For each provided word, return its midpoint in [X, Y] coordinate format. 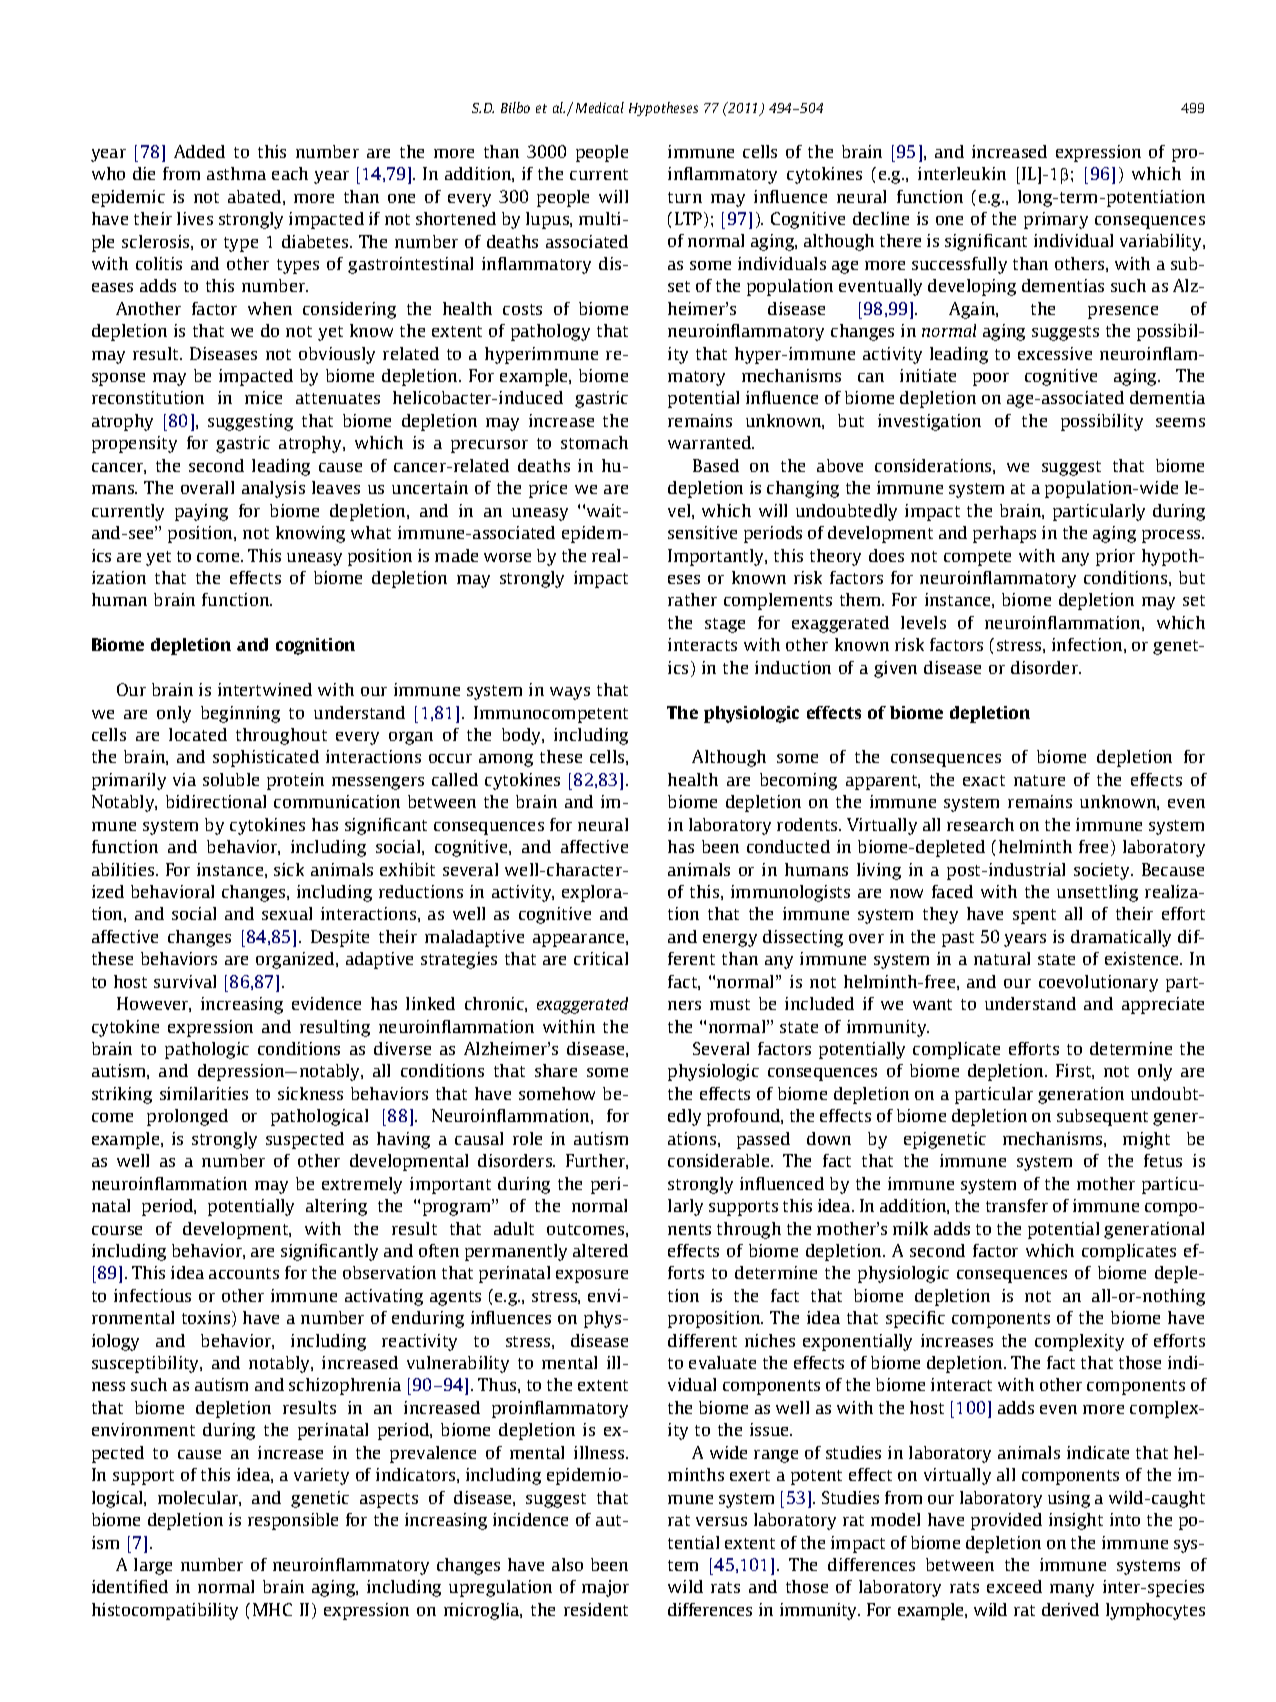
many [1072, 1590]
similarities [204, 1093]
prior [1115, 557]
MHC [272, 1609]
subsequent [1102, 1117]
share [556, 1070]
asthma [236, 173]
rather [692, 599]
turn [685, 197]
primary [1056, 220]
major [605, 1588]
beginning [240, 714]
